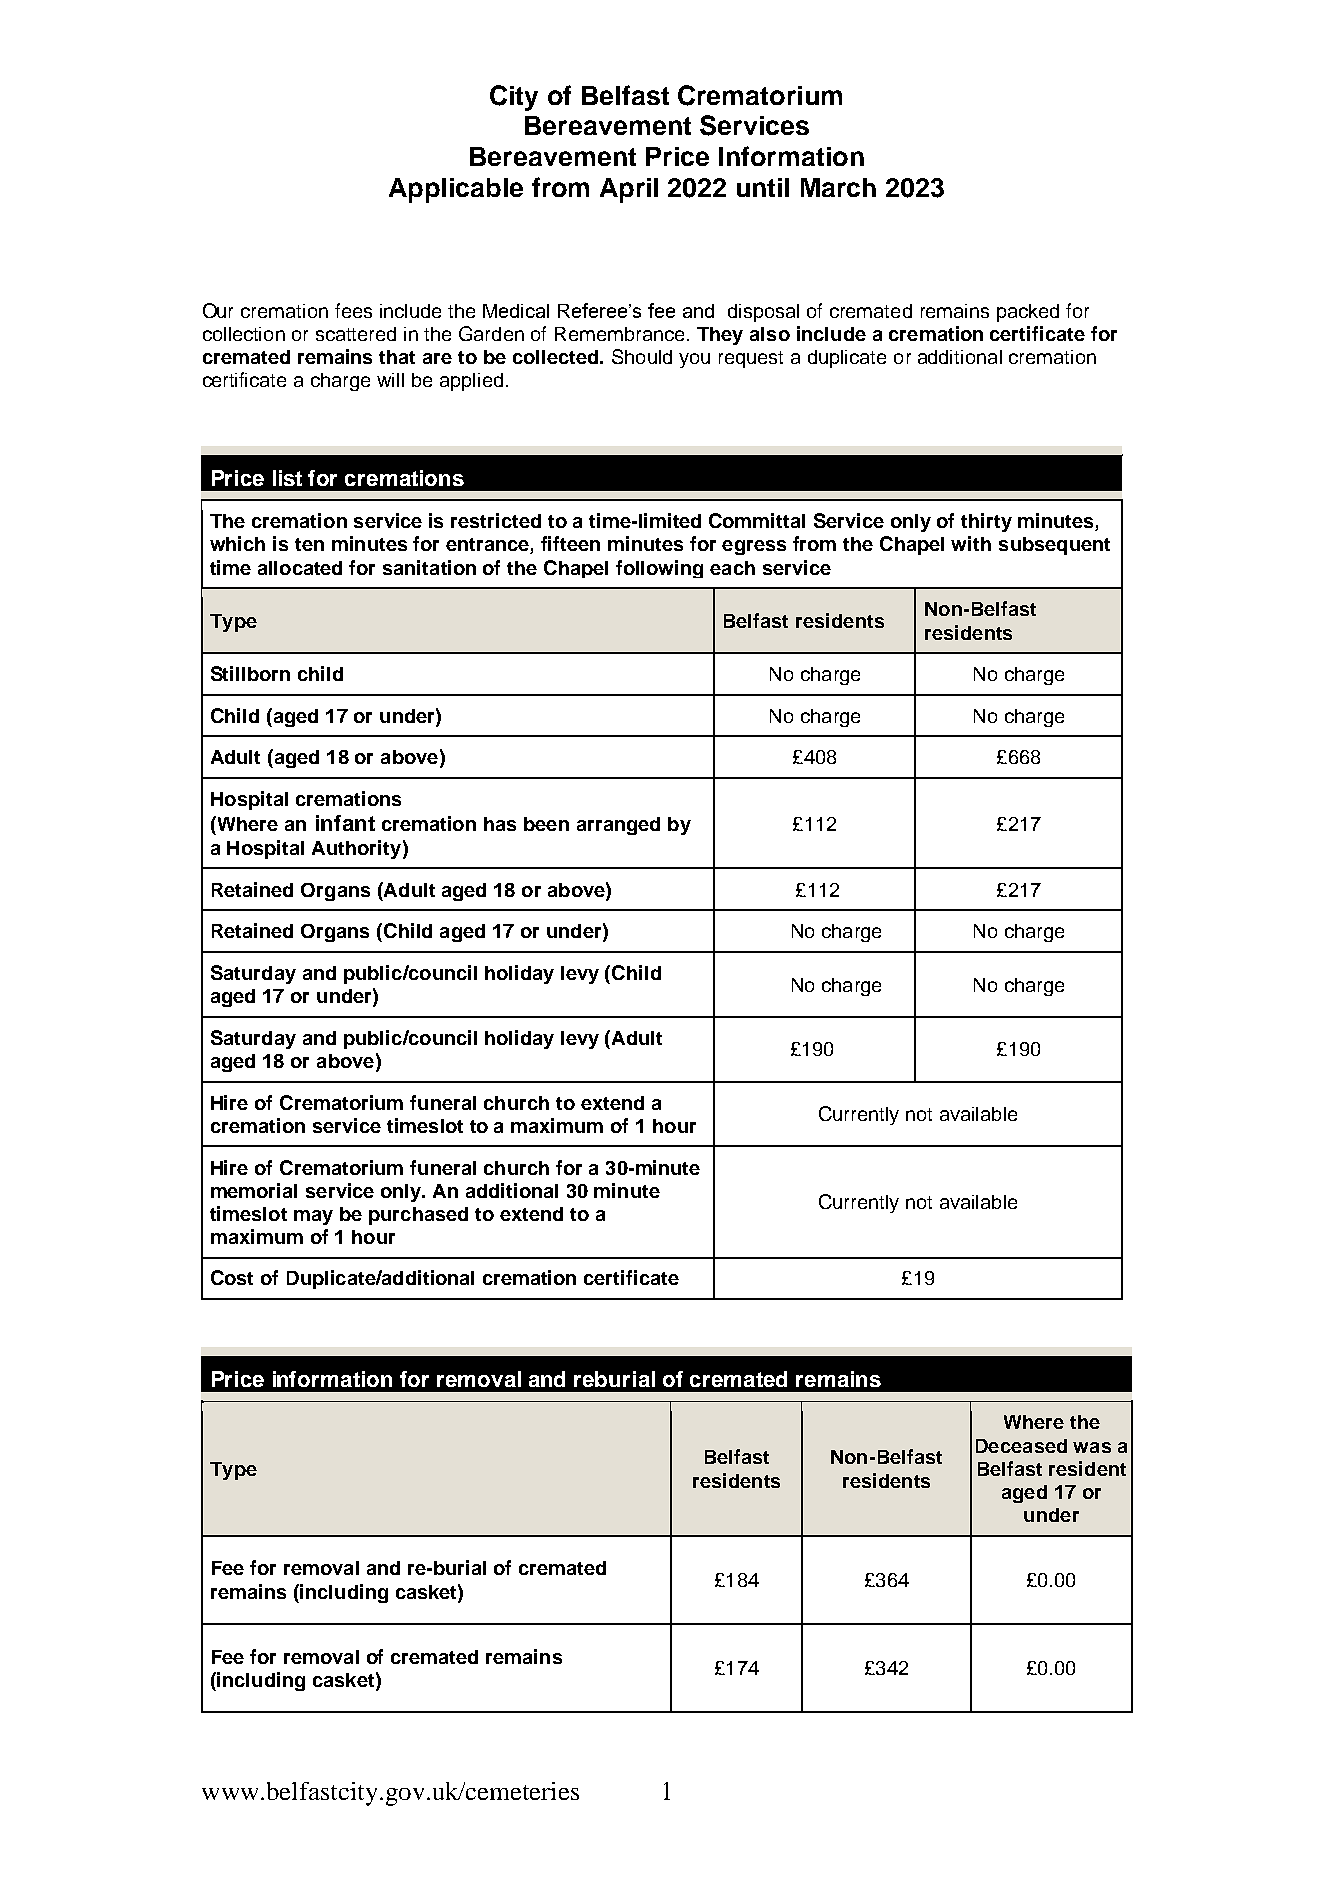 The width and height of the page is (1333, 1885). What do you see at coordinates (1021, 1446) in the page?
I see `Deceased` at bounding box center [1021, 1446].
